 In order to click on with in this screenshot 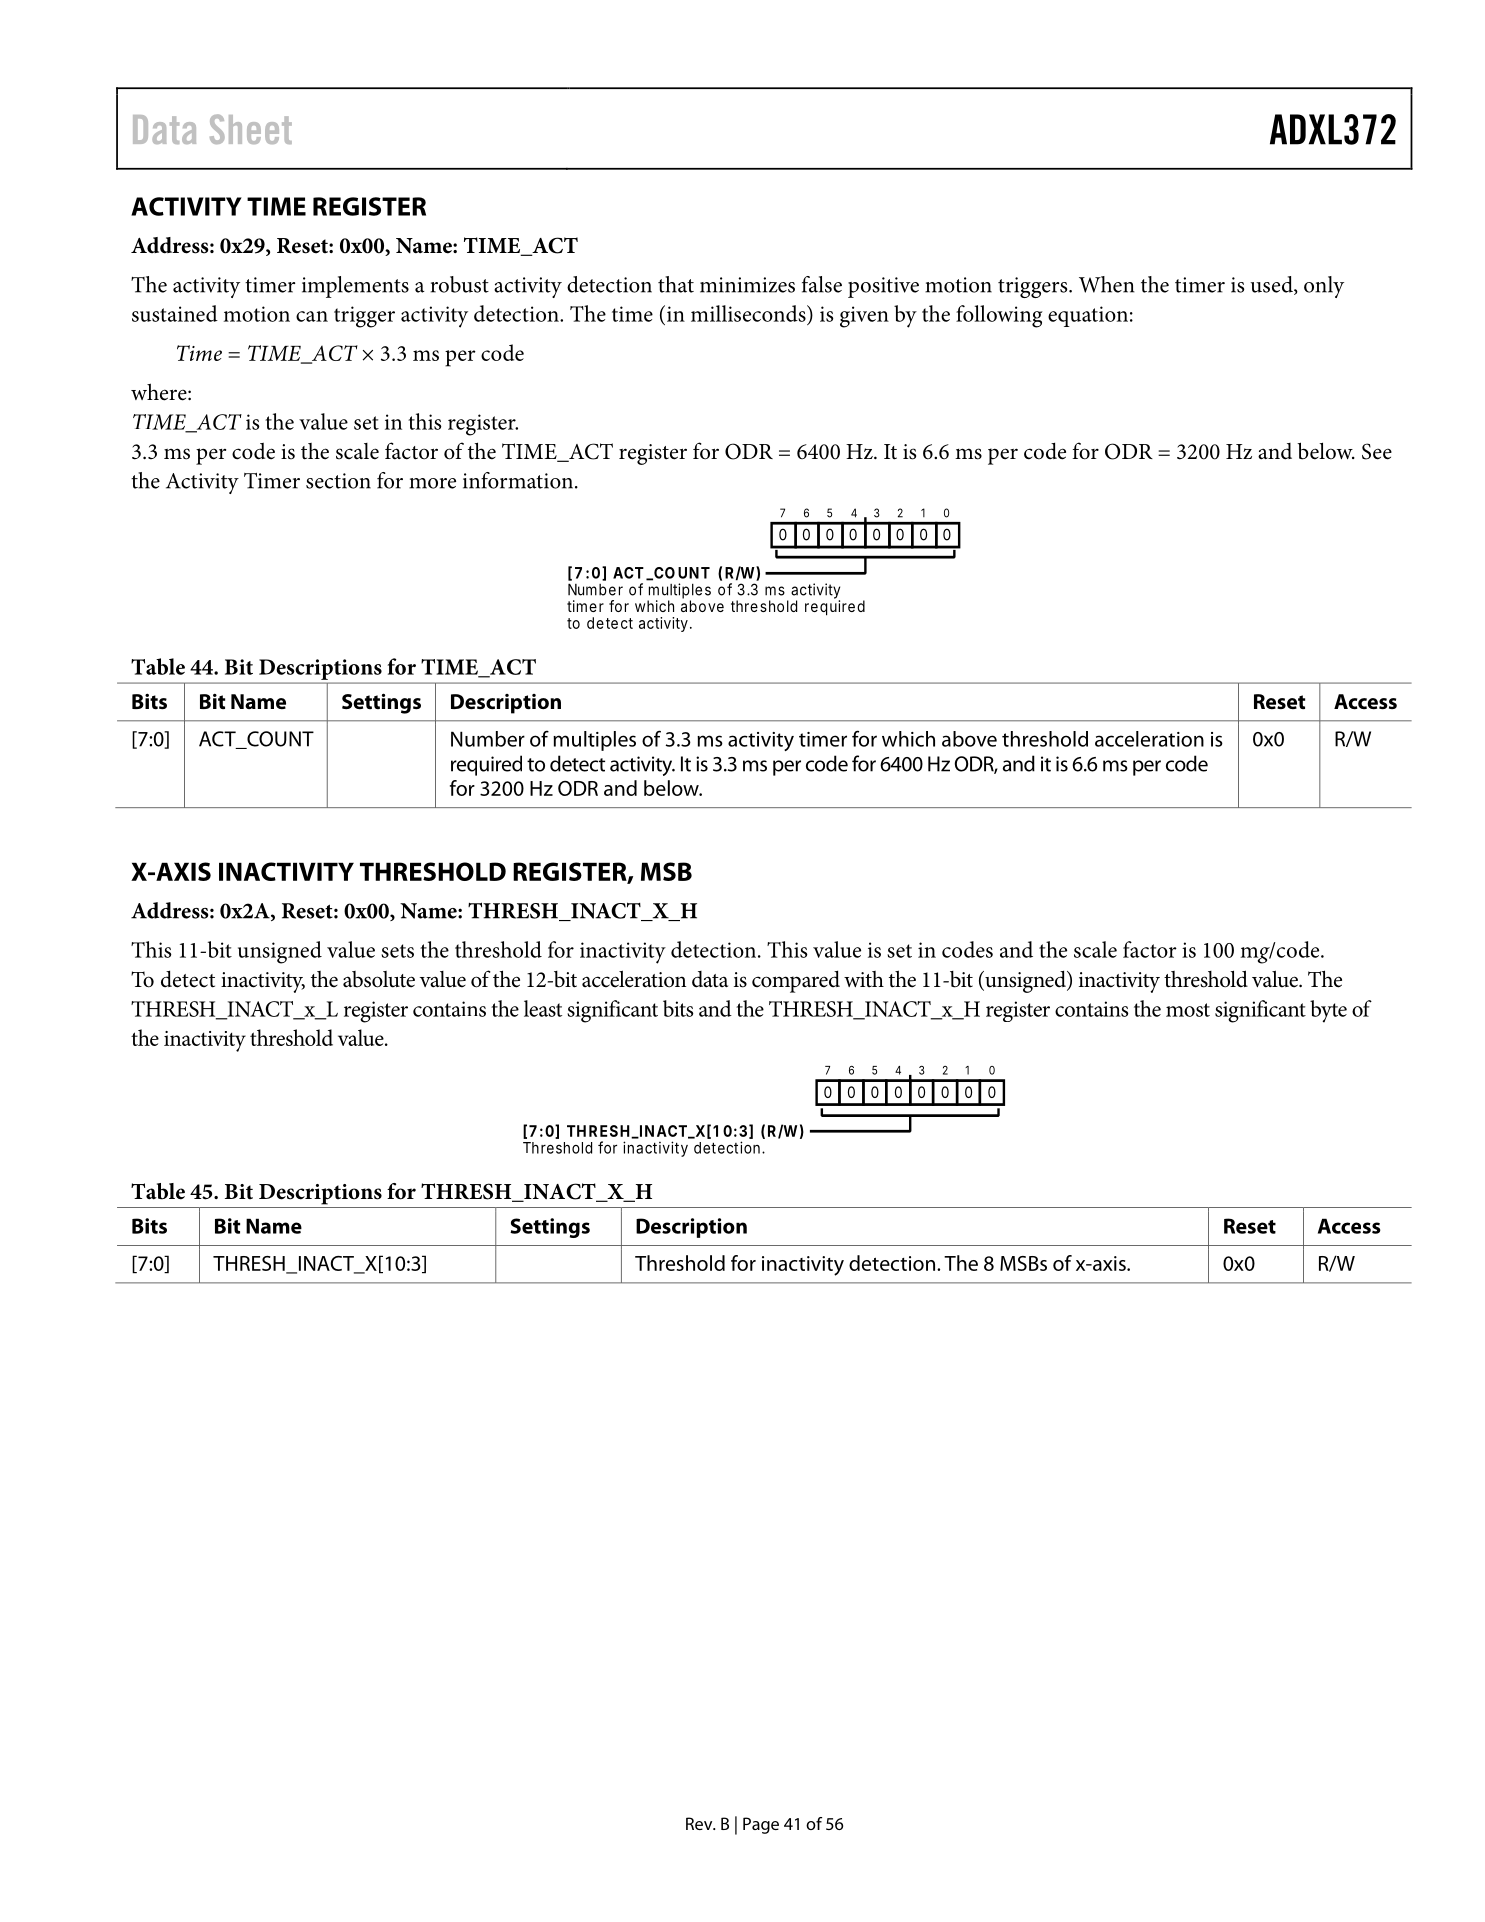, I will do `click(864, 979)`.
